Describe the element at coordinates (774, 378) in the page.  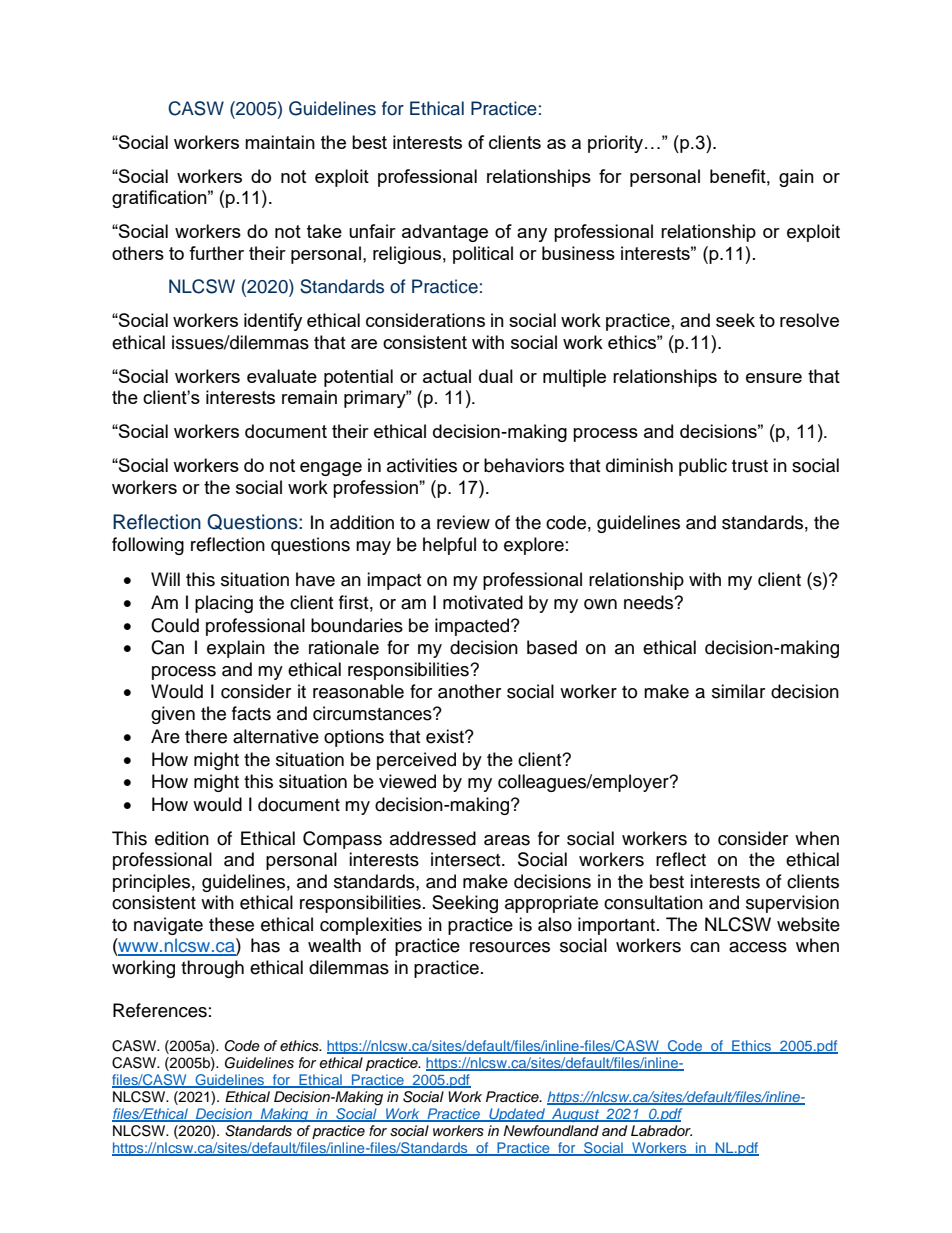
I see `ensure` at that location.
